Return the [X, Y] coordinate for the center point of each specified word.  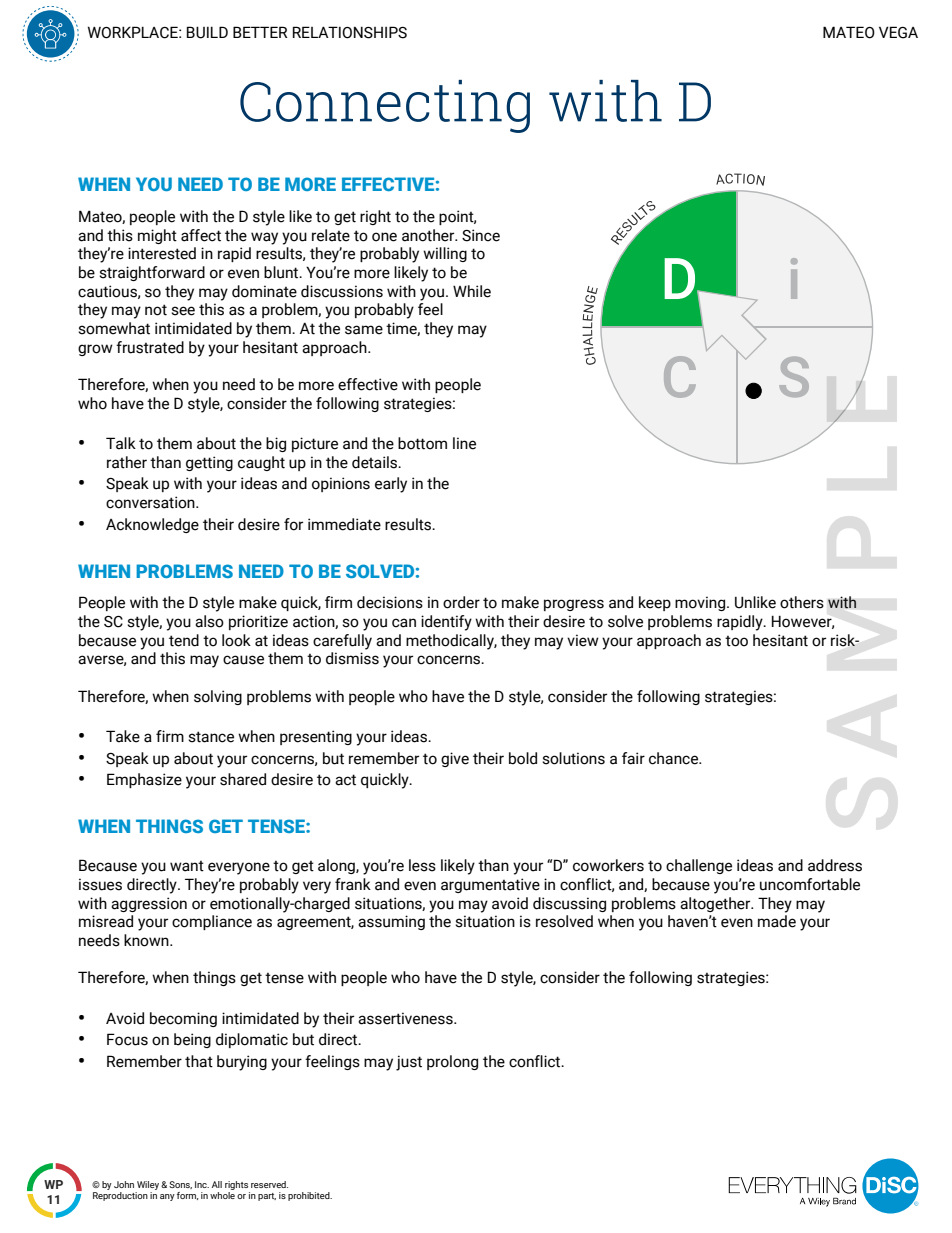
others [802, 602]
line [464, 443]
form [187, 1196]
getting [209, 463]
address [835, 865]
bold [523, 758]
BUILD [207, 32]
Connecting [385, 106]
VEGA [898, 32]
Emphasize [144, 780]
